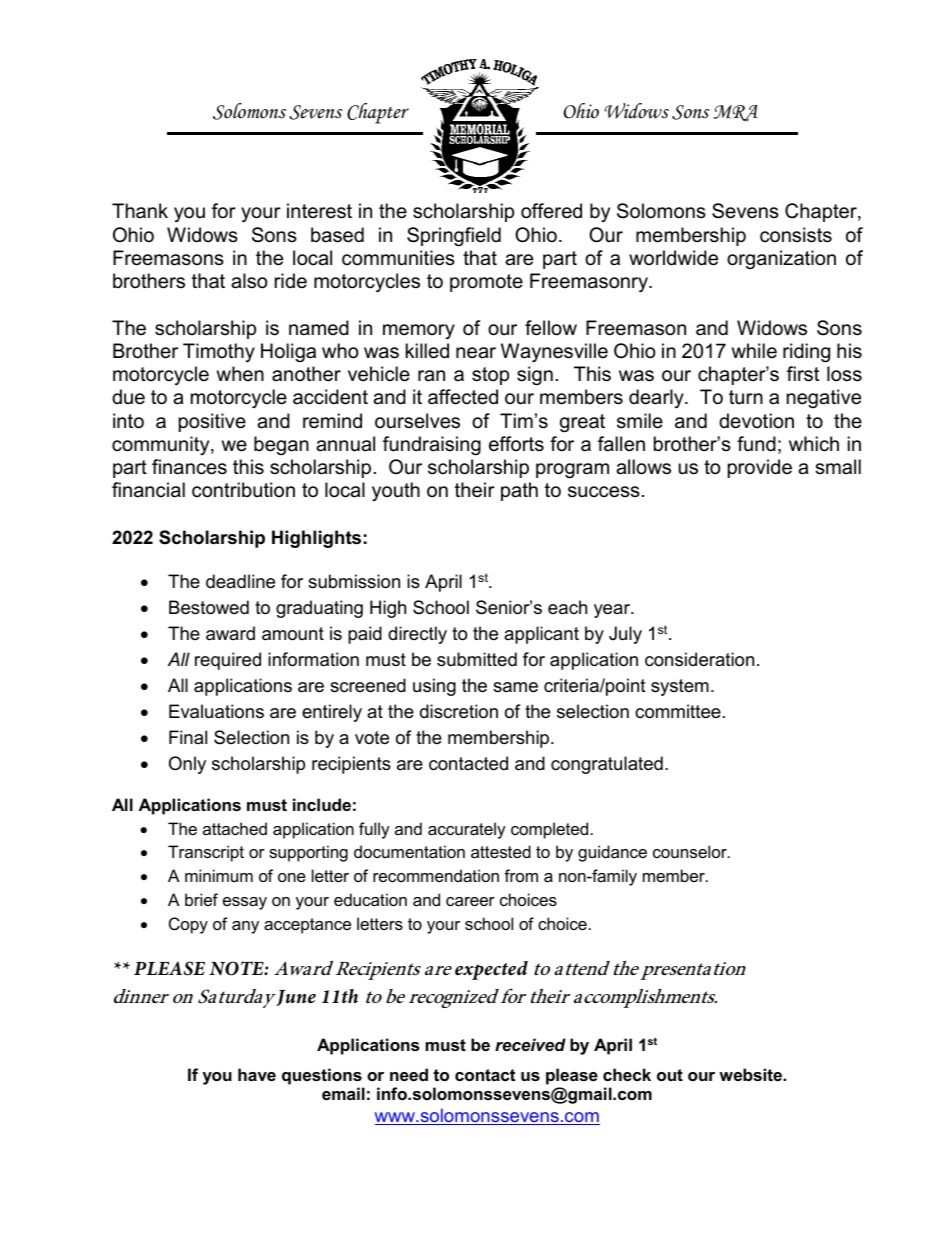  What do you see at coordinates (627, 1074) in the screenshot?
I see `check` at bounding box center [627, 1074].
